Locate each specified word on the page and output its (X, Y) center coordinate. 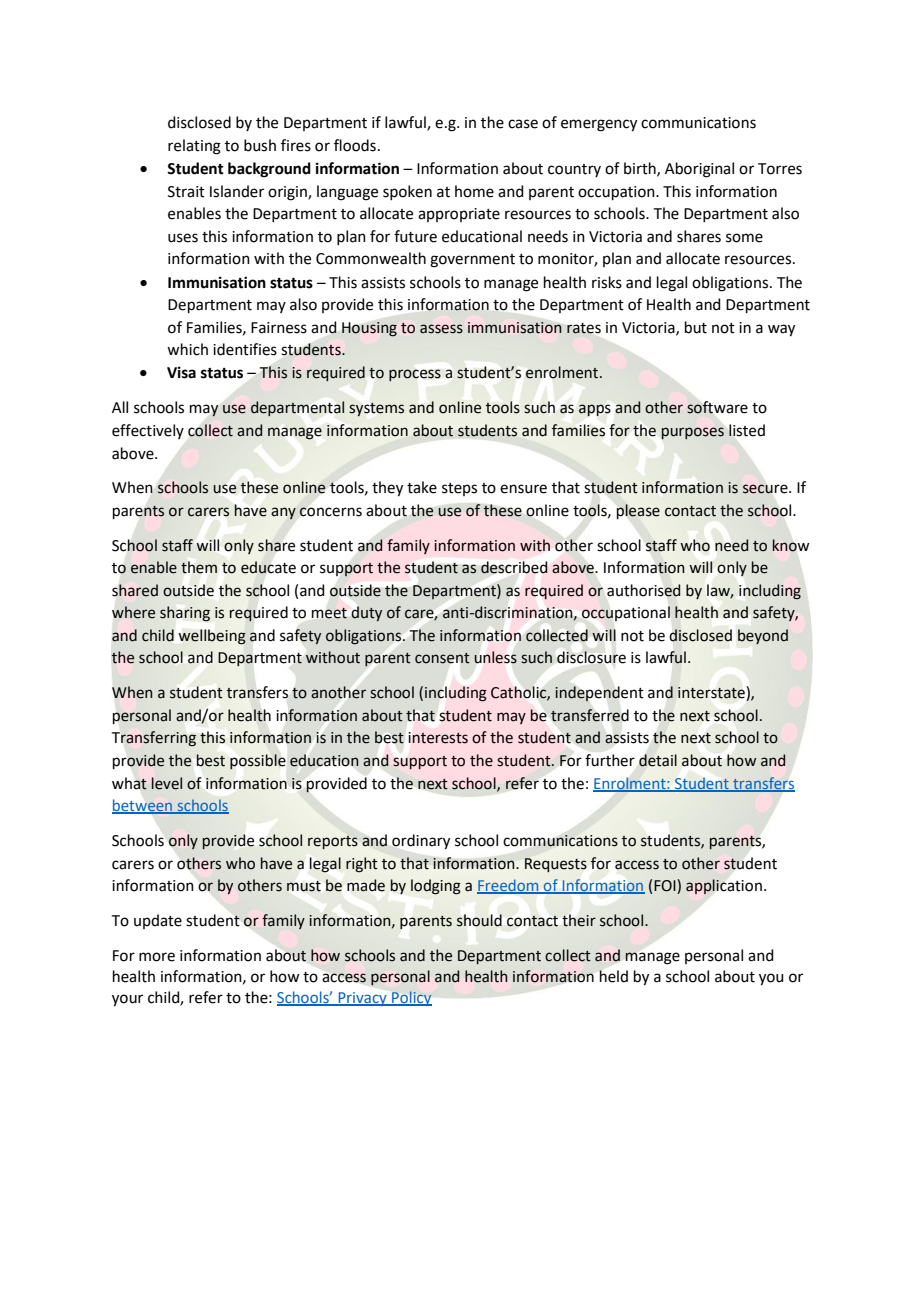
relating (194, 147)
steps (459, 489)
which (187, 349)
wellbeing (212, 637)
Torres (780, 169)
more (157, 957)
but (696, 327)
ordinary (421, 842)
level (167, 783)
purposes (693, 433)
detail (658, 760)
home (474, 191)
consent (442, 658)
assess (441, 329)
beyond (763, 636)
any (283, 513)
